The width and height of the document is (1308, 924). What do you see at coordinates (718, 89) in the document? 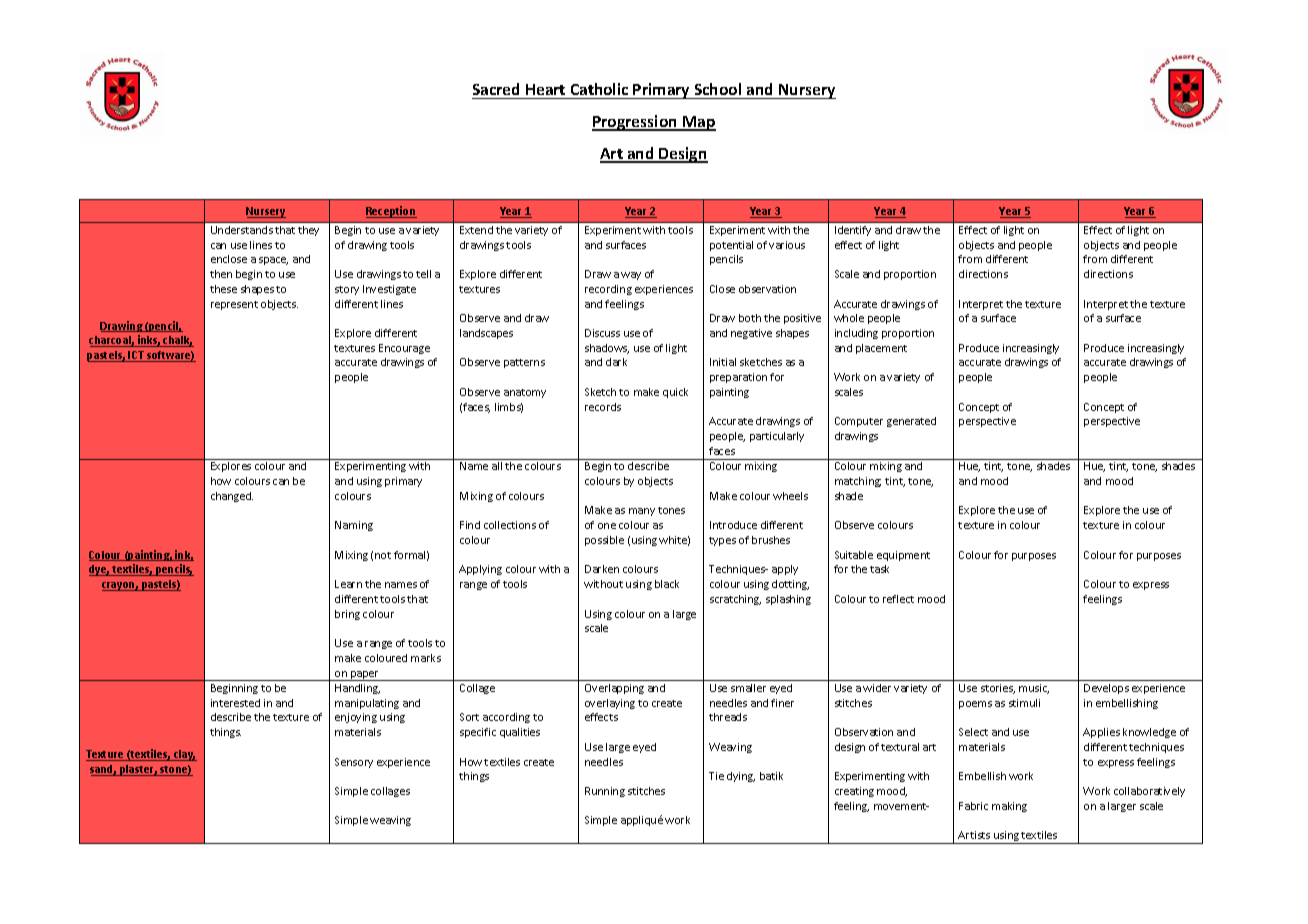
I see `School` at bounding box center [718, 89].
